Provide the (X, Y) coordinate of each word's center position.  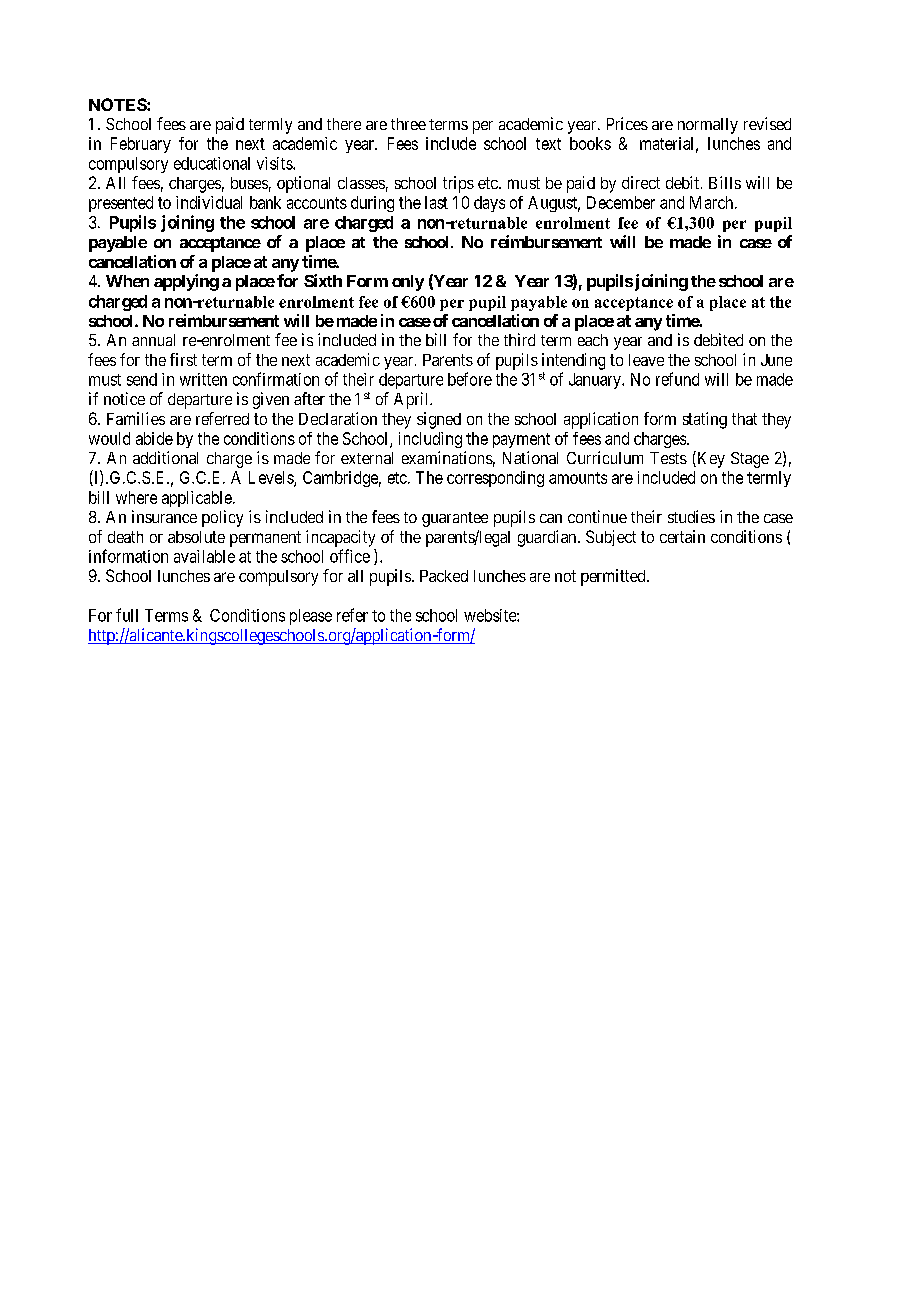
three (408, 124)
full (127, 615)
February (141, 145)
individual (209, 202)
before (470, 379)
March (713, 202)
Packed (444, 576)
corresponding (495, 479)
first (183, 359)
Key (710, 459)
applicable (198, 499)
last (436, 202)
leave (646, 360)
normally (708, 126)
